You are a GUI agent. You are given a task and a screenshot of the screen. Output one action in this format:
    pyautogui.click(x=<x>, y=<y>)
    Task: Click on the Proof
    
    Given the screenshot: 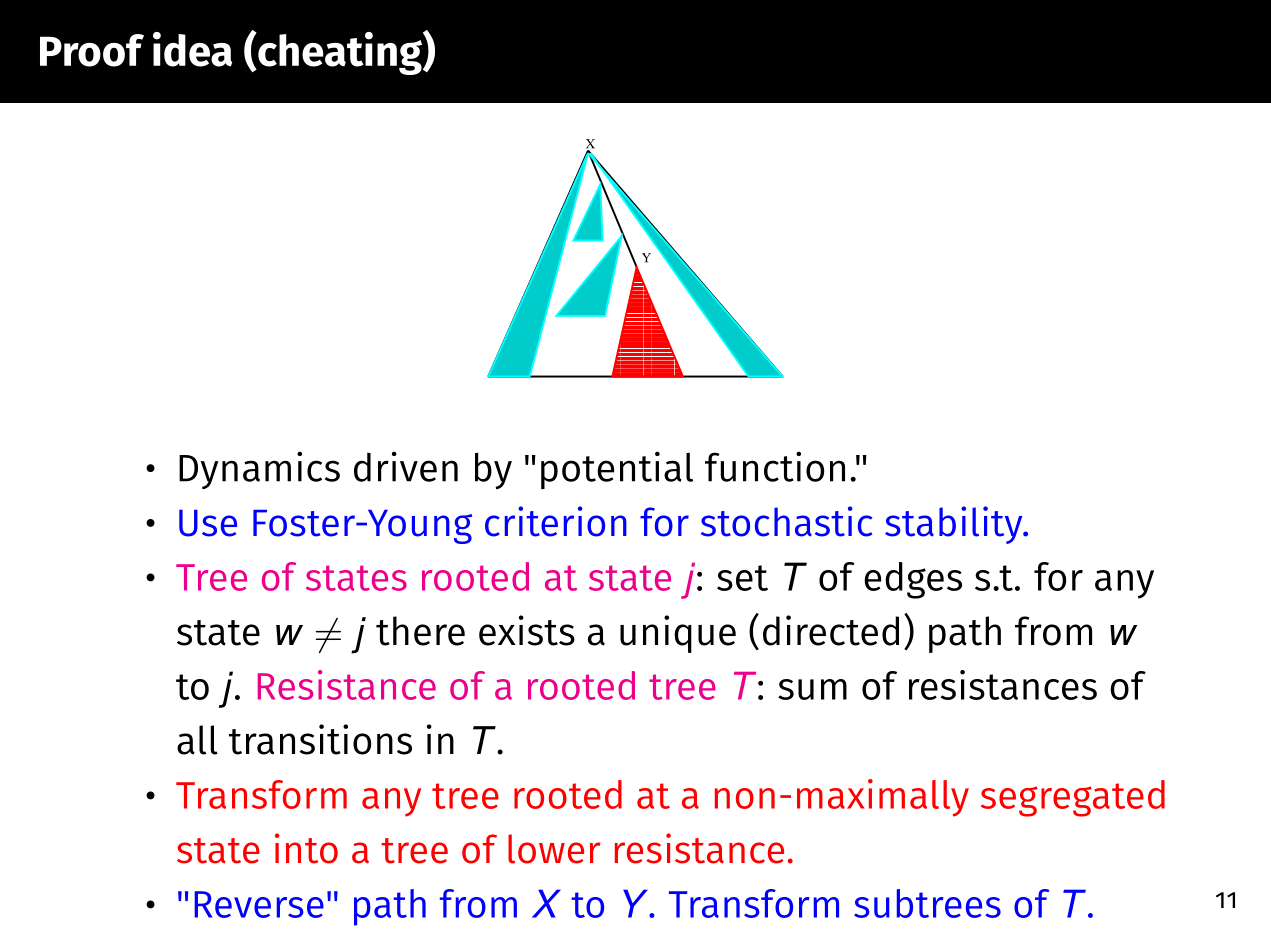 What is the action you would take?
    pyautogui.click(x=92, y=50)
